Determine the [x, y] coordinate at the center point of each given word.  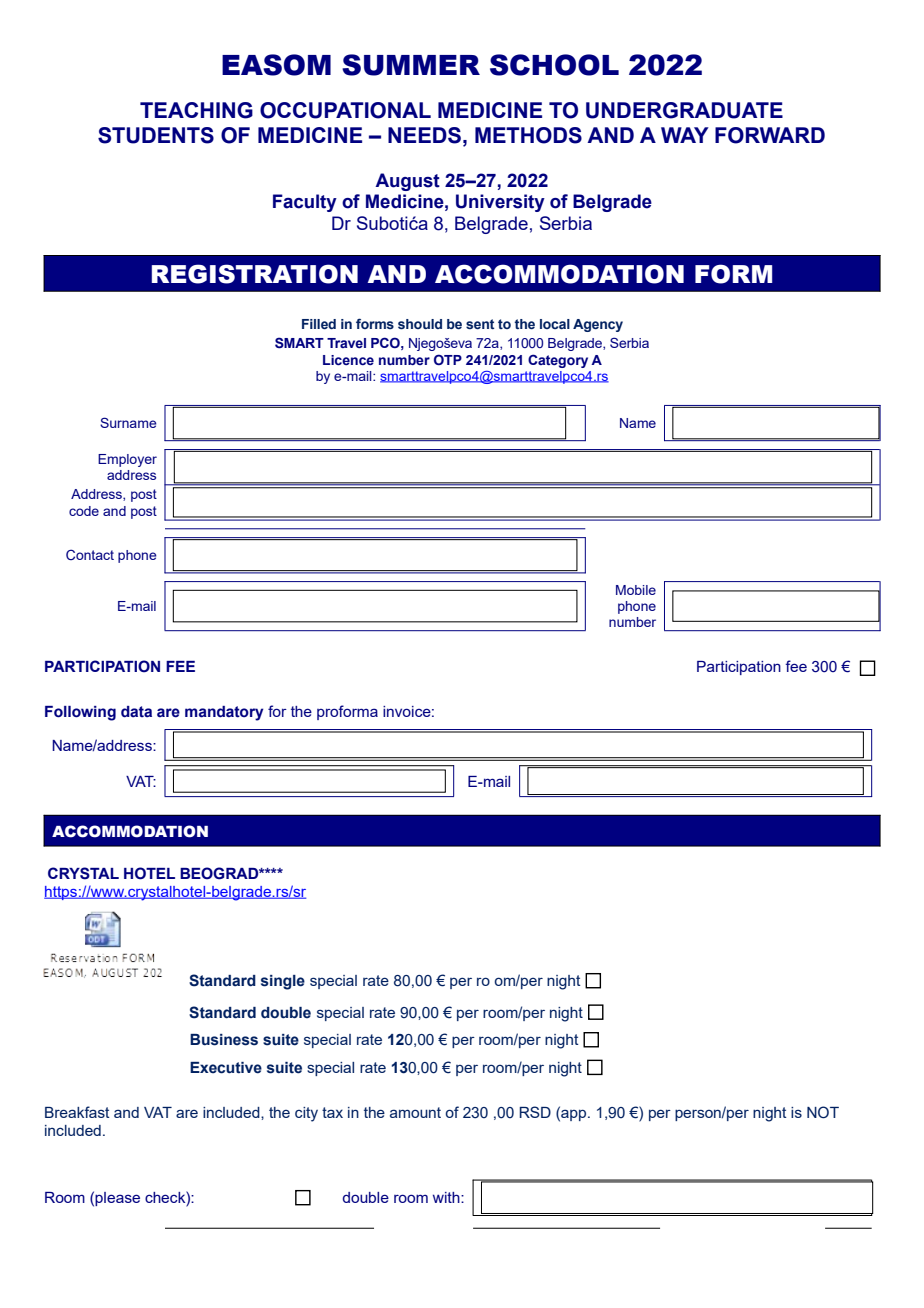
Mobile [636, 590]
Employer [127, 460]
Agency [598, 325]
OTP [448, 359]
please [117, 1199]
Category [558, 361]
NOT [823, 1112]
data [136, 712]
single [283, 982]
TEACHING [196, 110]
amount [415, 1112]
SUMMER [411, 65]
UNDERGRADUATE [684, 110]
